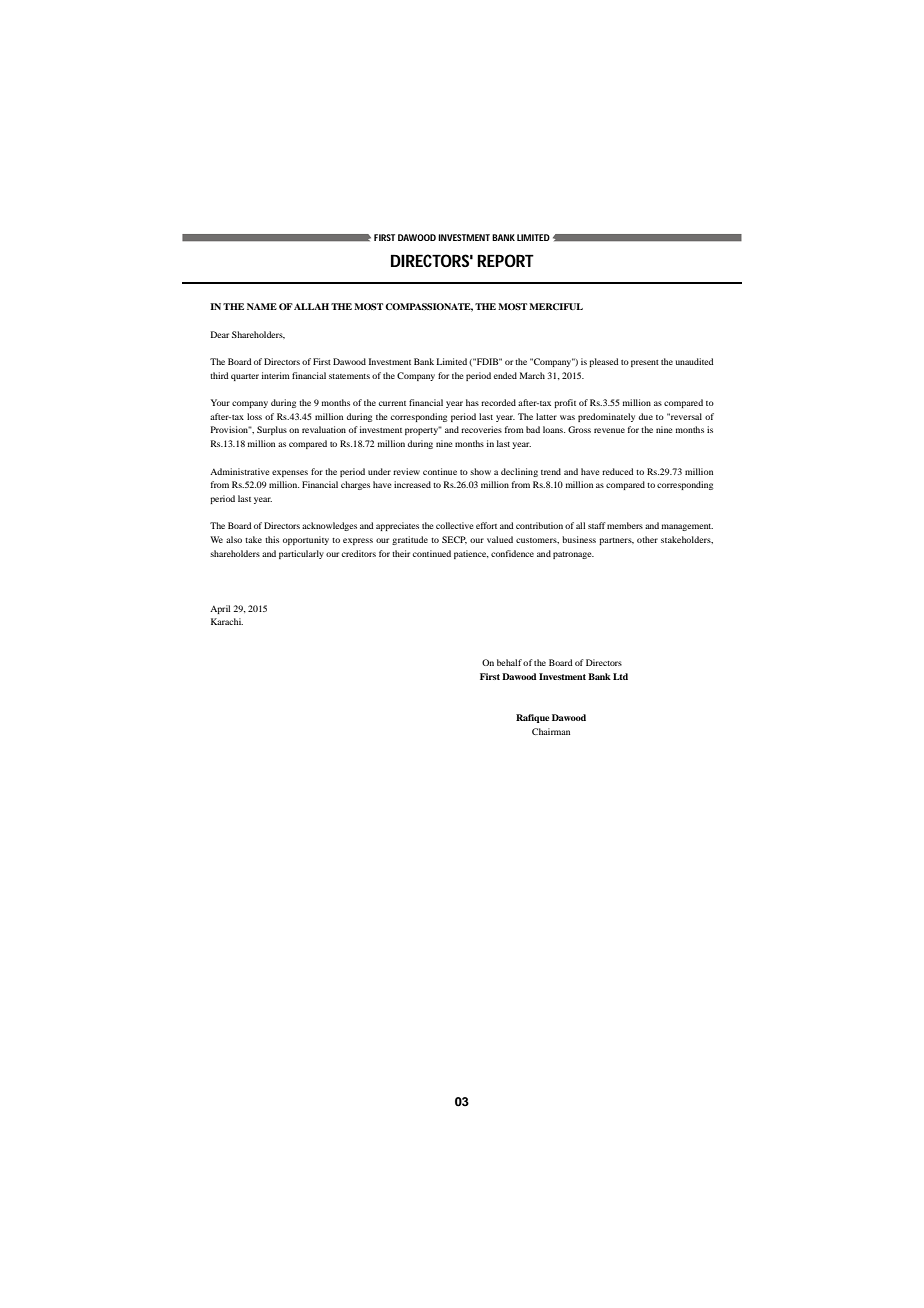 The image size is (924, 1308). I want to click on patience, so click(471, 554).
